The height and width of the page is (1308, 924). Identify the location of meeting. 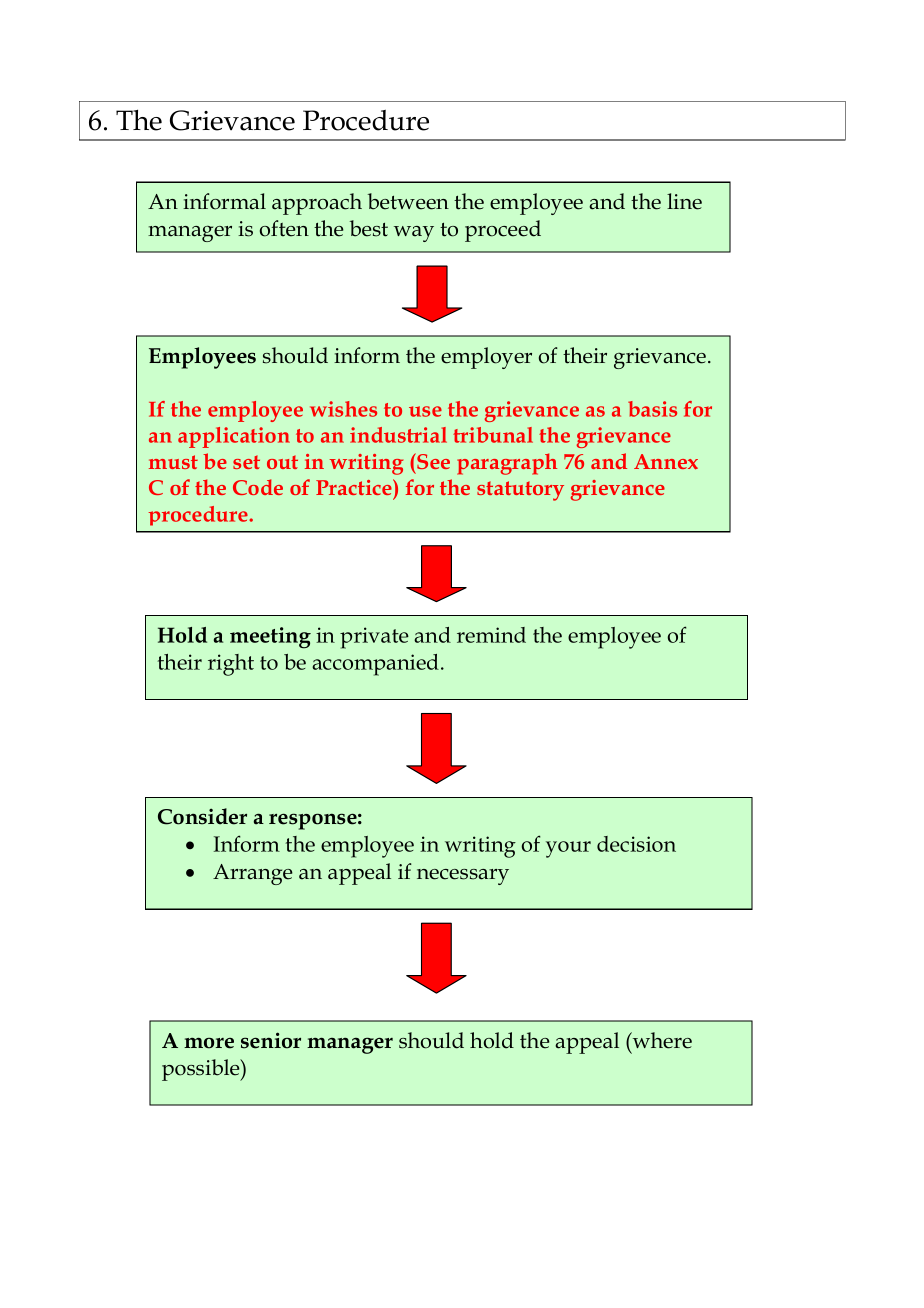
(270, 638).
